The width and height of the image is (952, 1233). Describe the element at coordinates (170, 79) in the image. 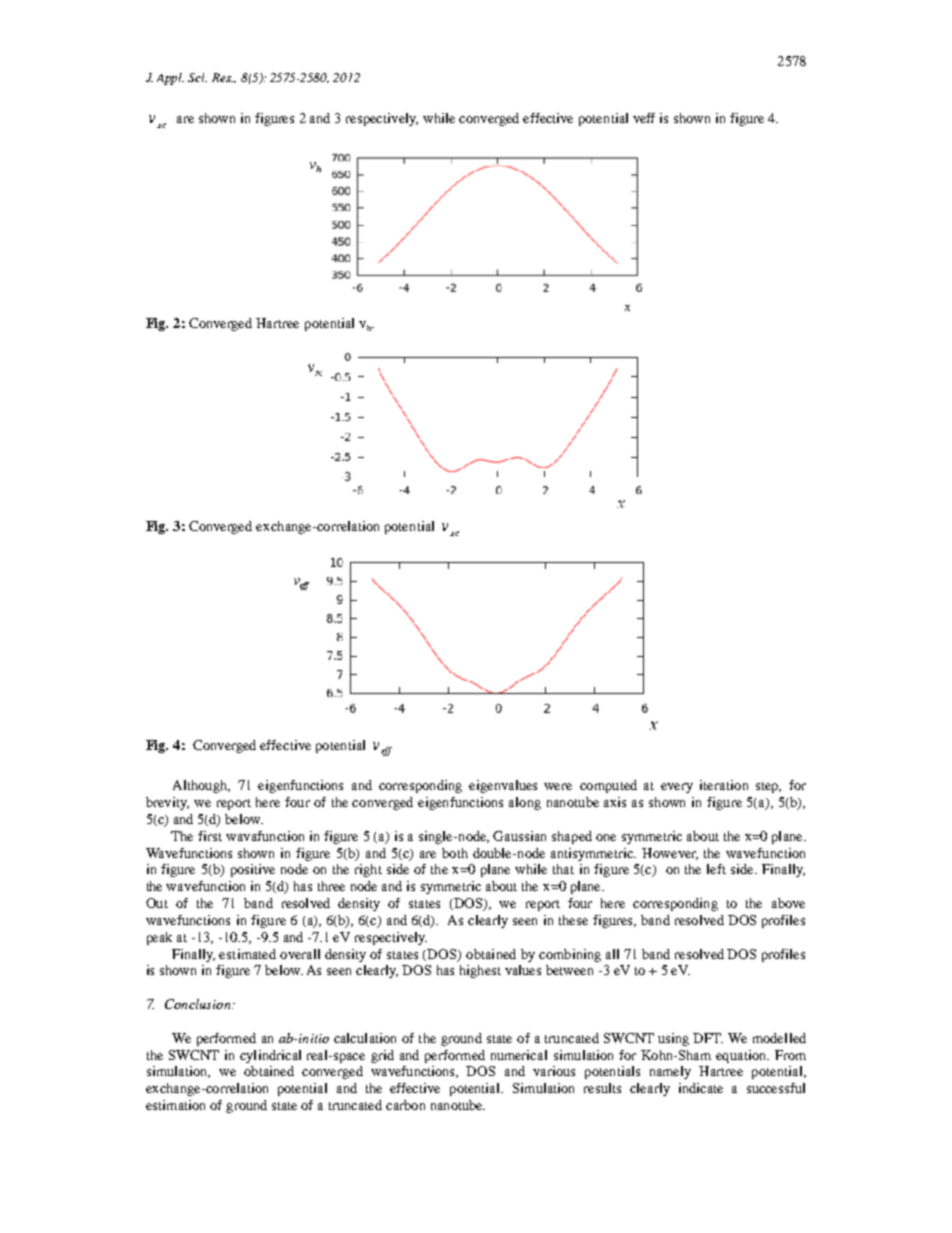

I see `Appl` at that location.
